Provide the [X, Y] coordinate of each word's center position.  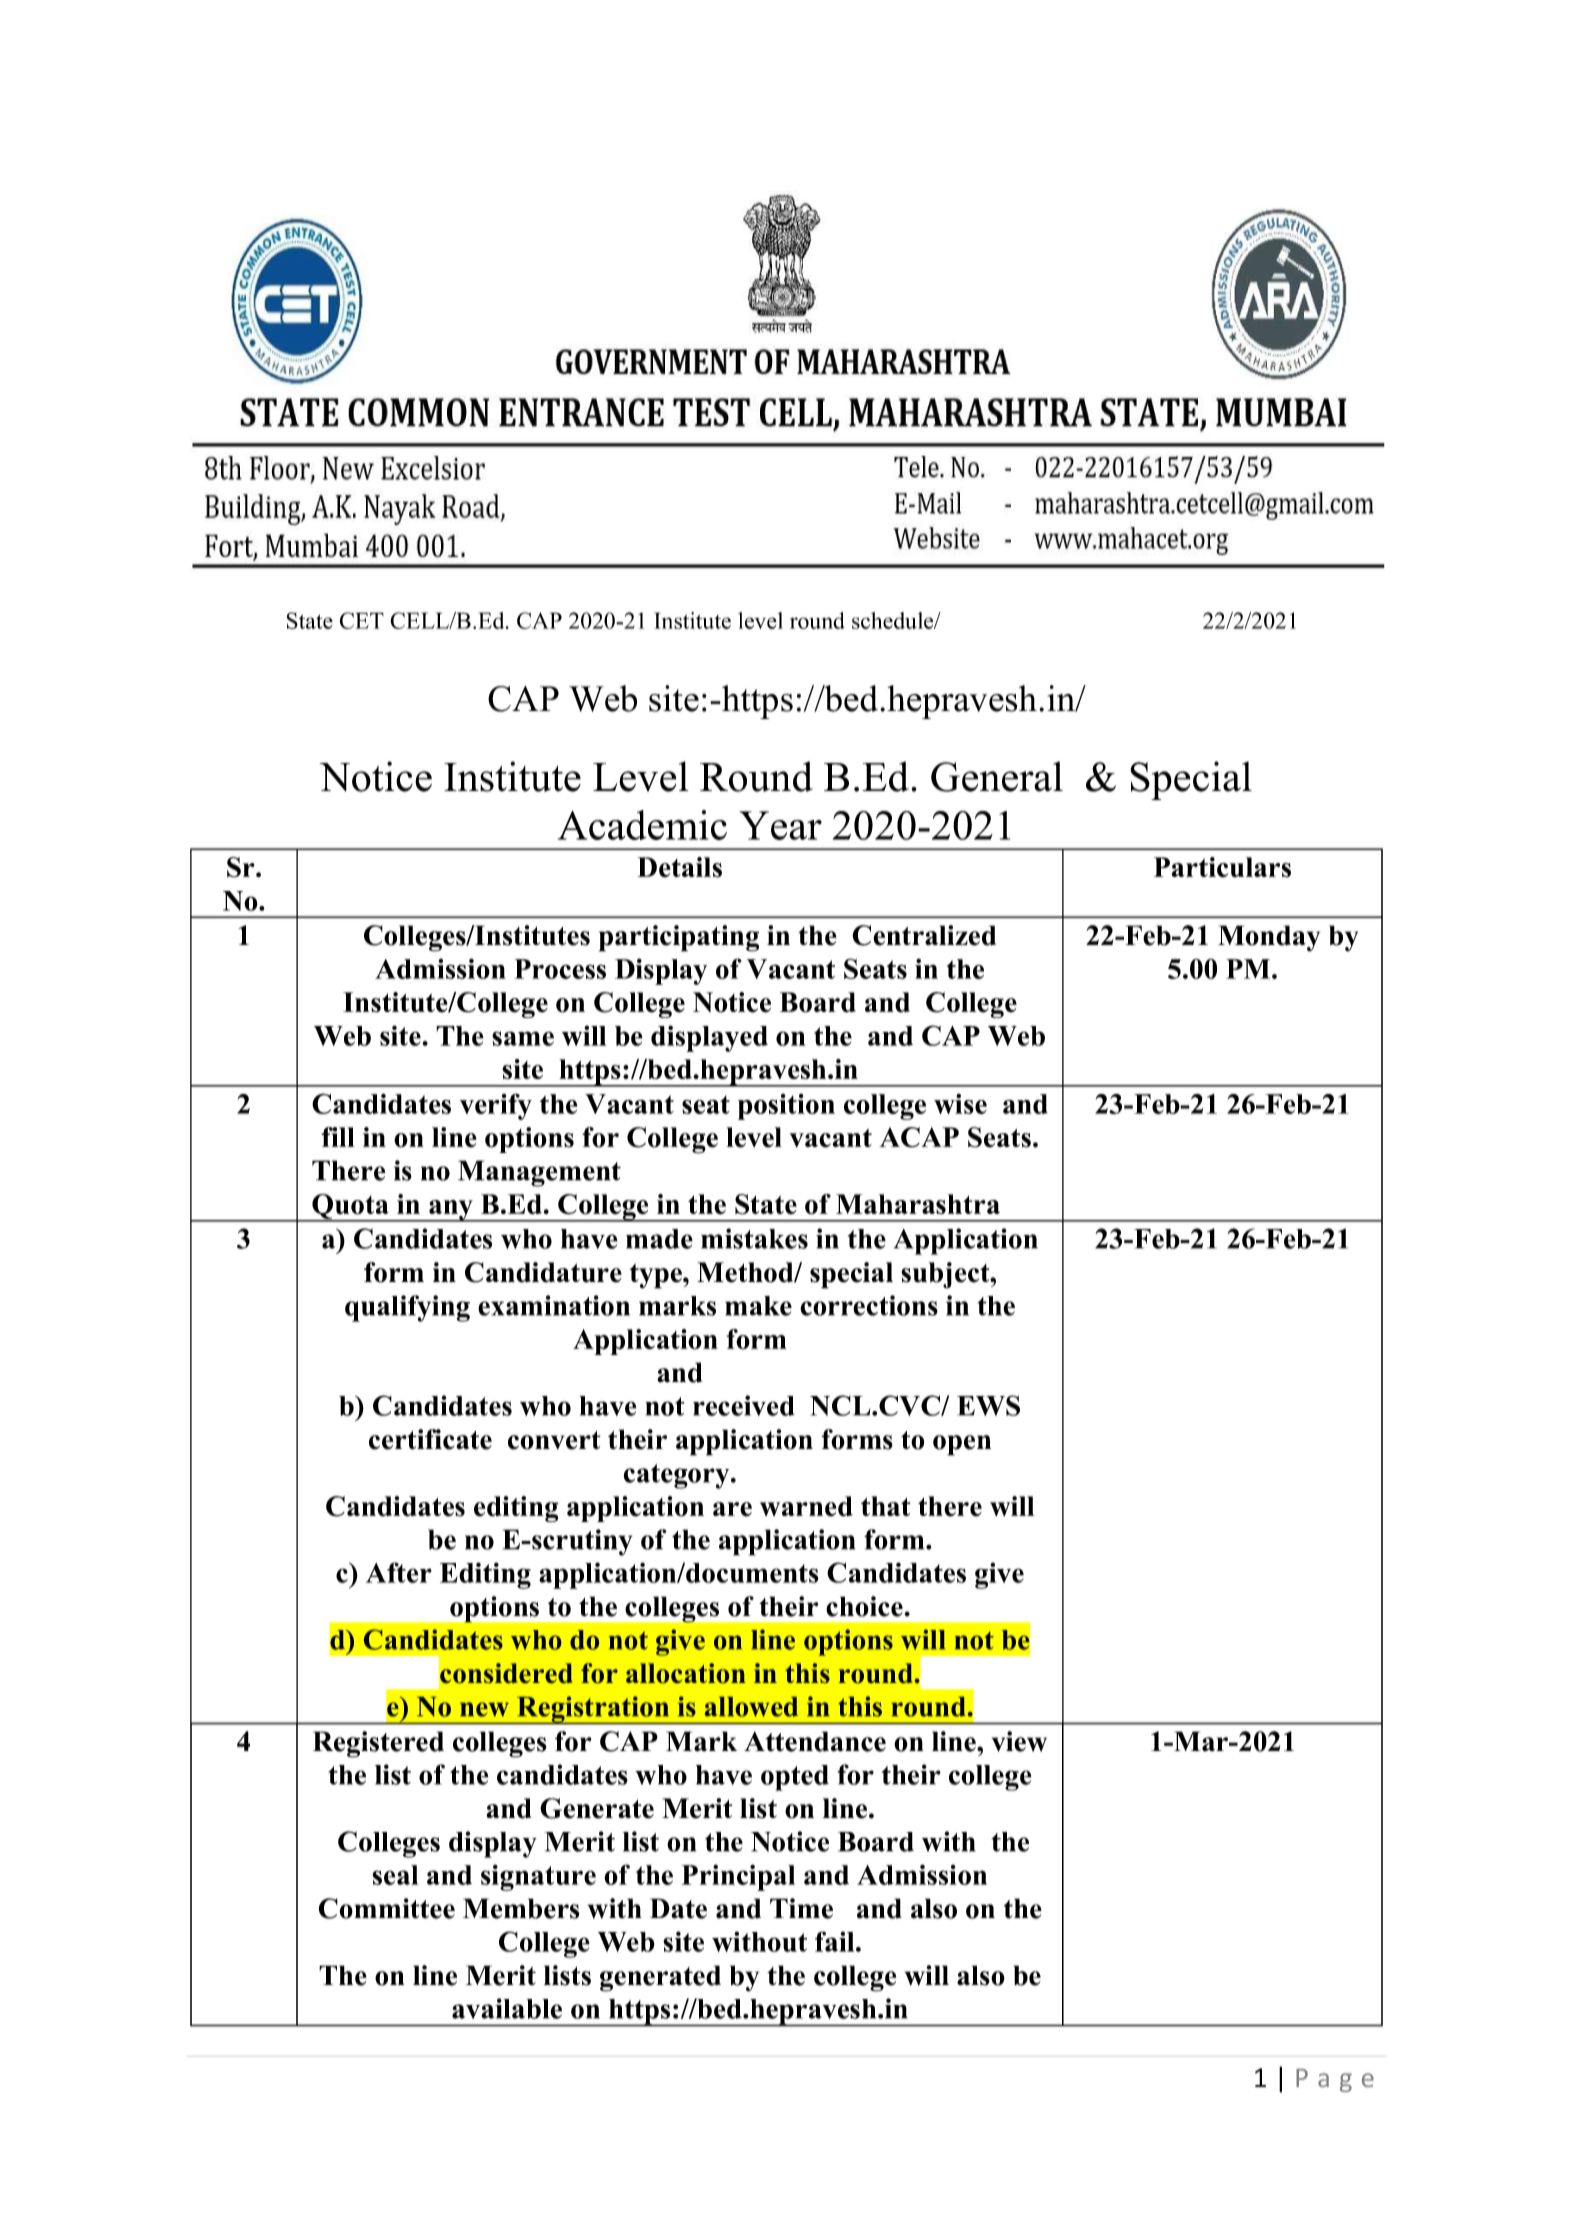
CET [362, 620]
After [399, 1572]
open [962, 1445]
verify [496, 1106]
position [786, 1107]
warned [806, 1506]
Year [780, 825]
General [997, 776]
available [507, 2008]
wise [960, 1104]
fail [836, 1941]
